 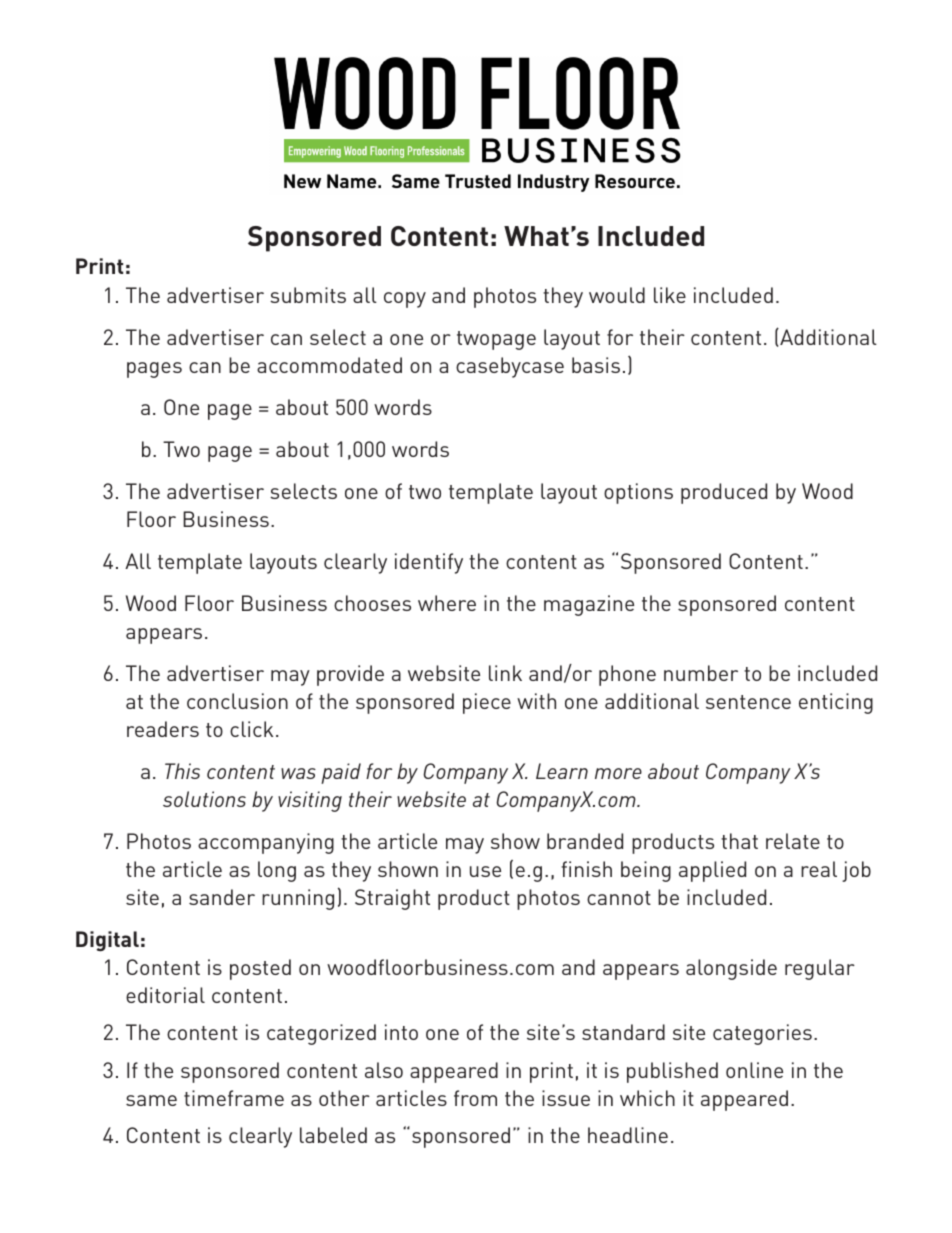 I want to click on sentence, so click(x=748, y=702).
